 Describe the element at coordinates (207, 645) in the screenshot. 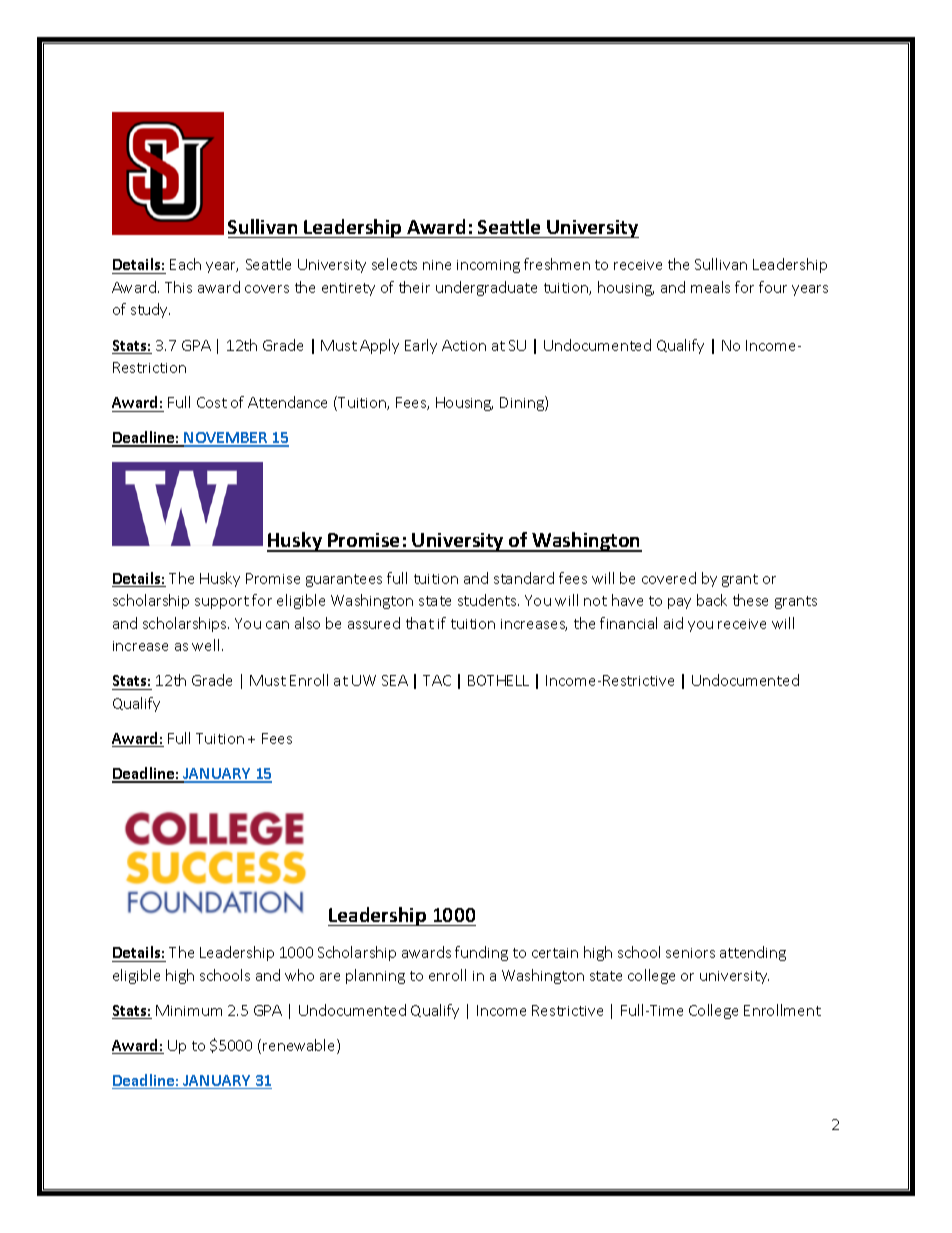

I see `well` at that location.
